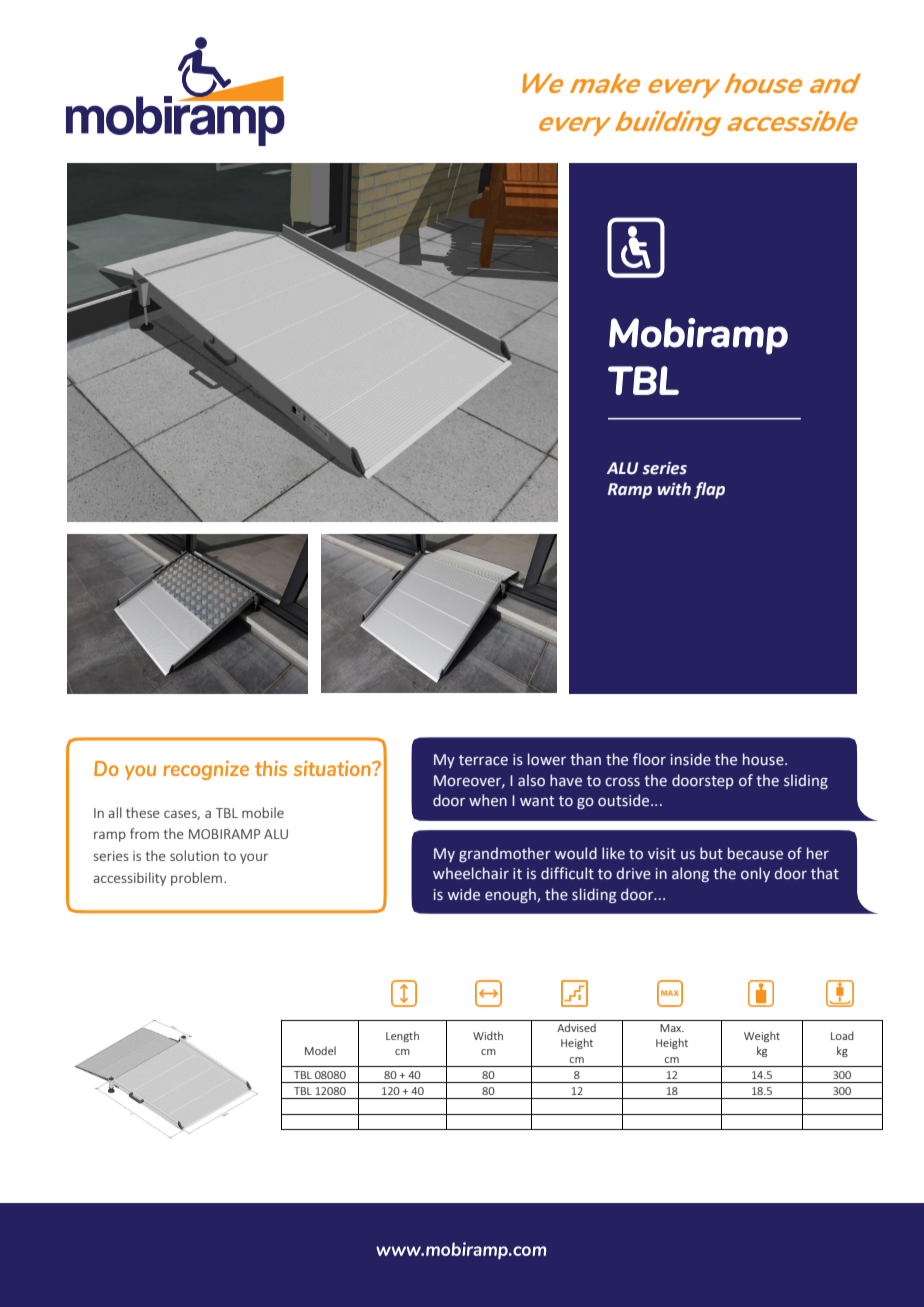  What do you see at coordinates (649, 759) in the screenshot?
I see `floor` at bounding box center [649, 759].
